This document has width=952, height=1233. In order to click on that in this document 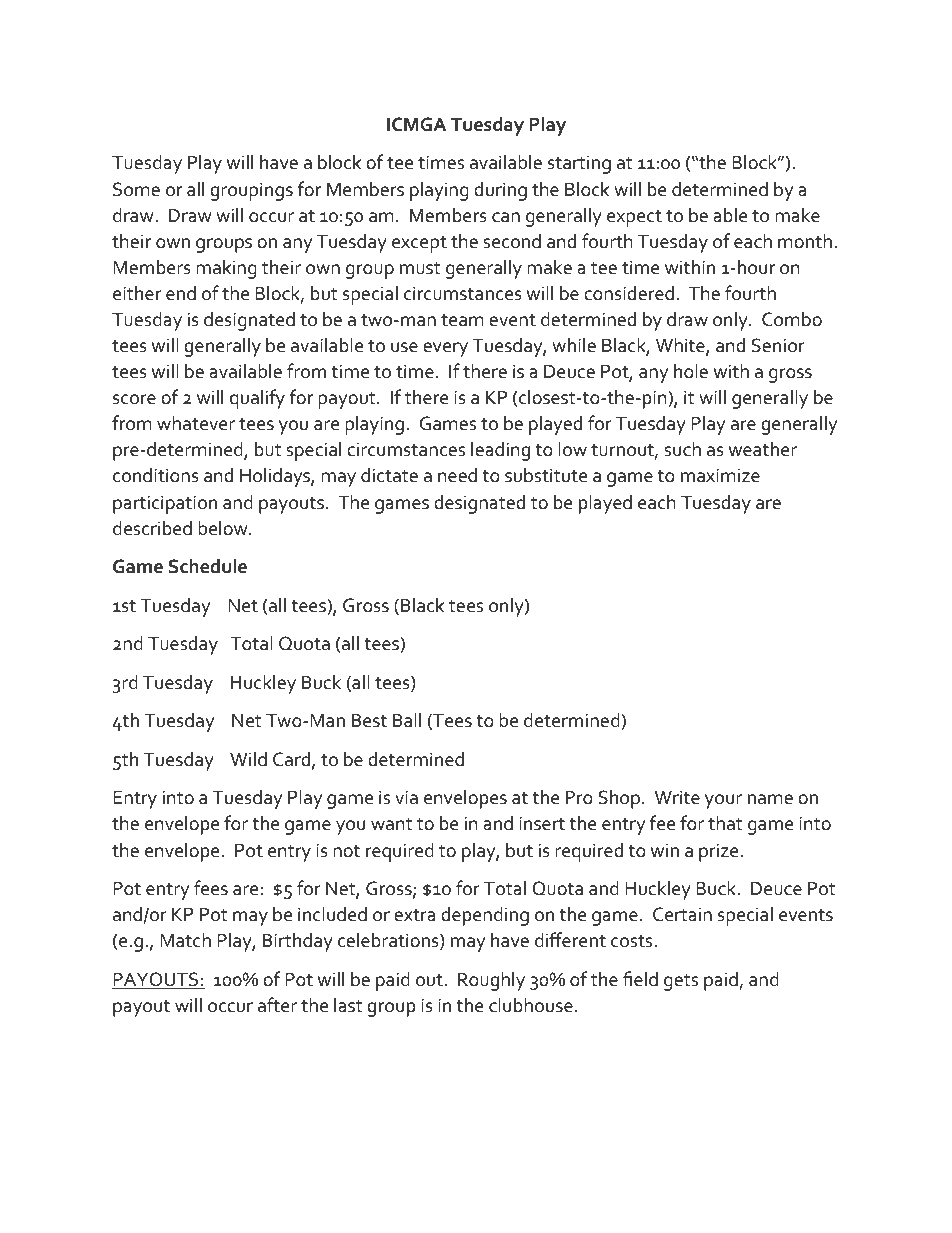, I will do `click(725, 823)`.
